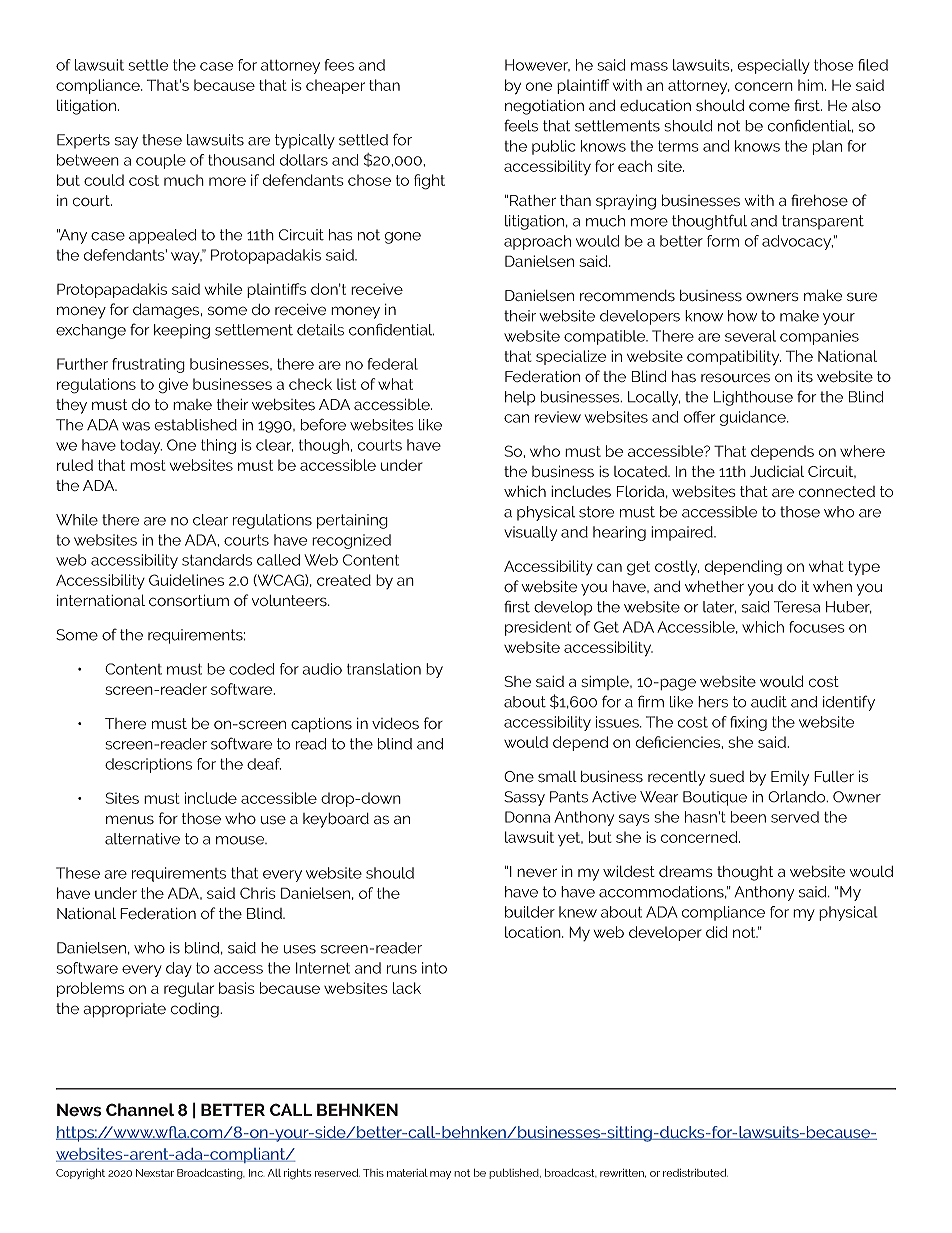  Describe the element at coordinates (142, 839) in the screenshot. I see `alternative` at that location.
